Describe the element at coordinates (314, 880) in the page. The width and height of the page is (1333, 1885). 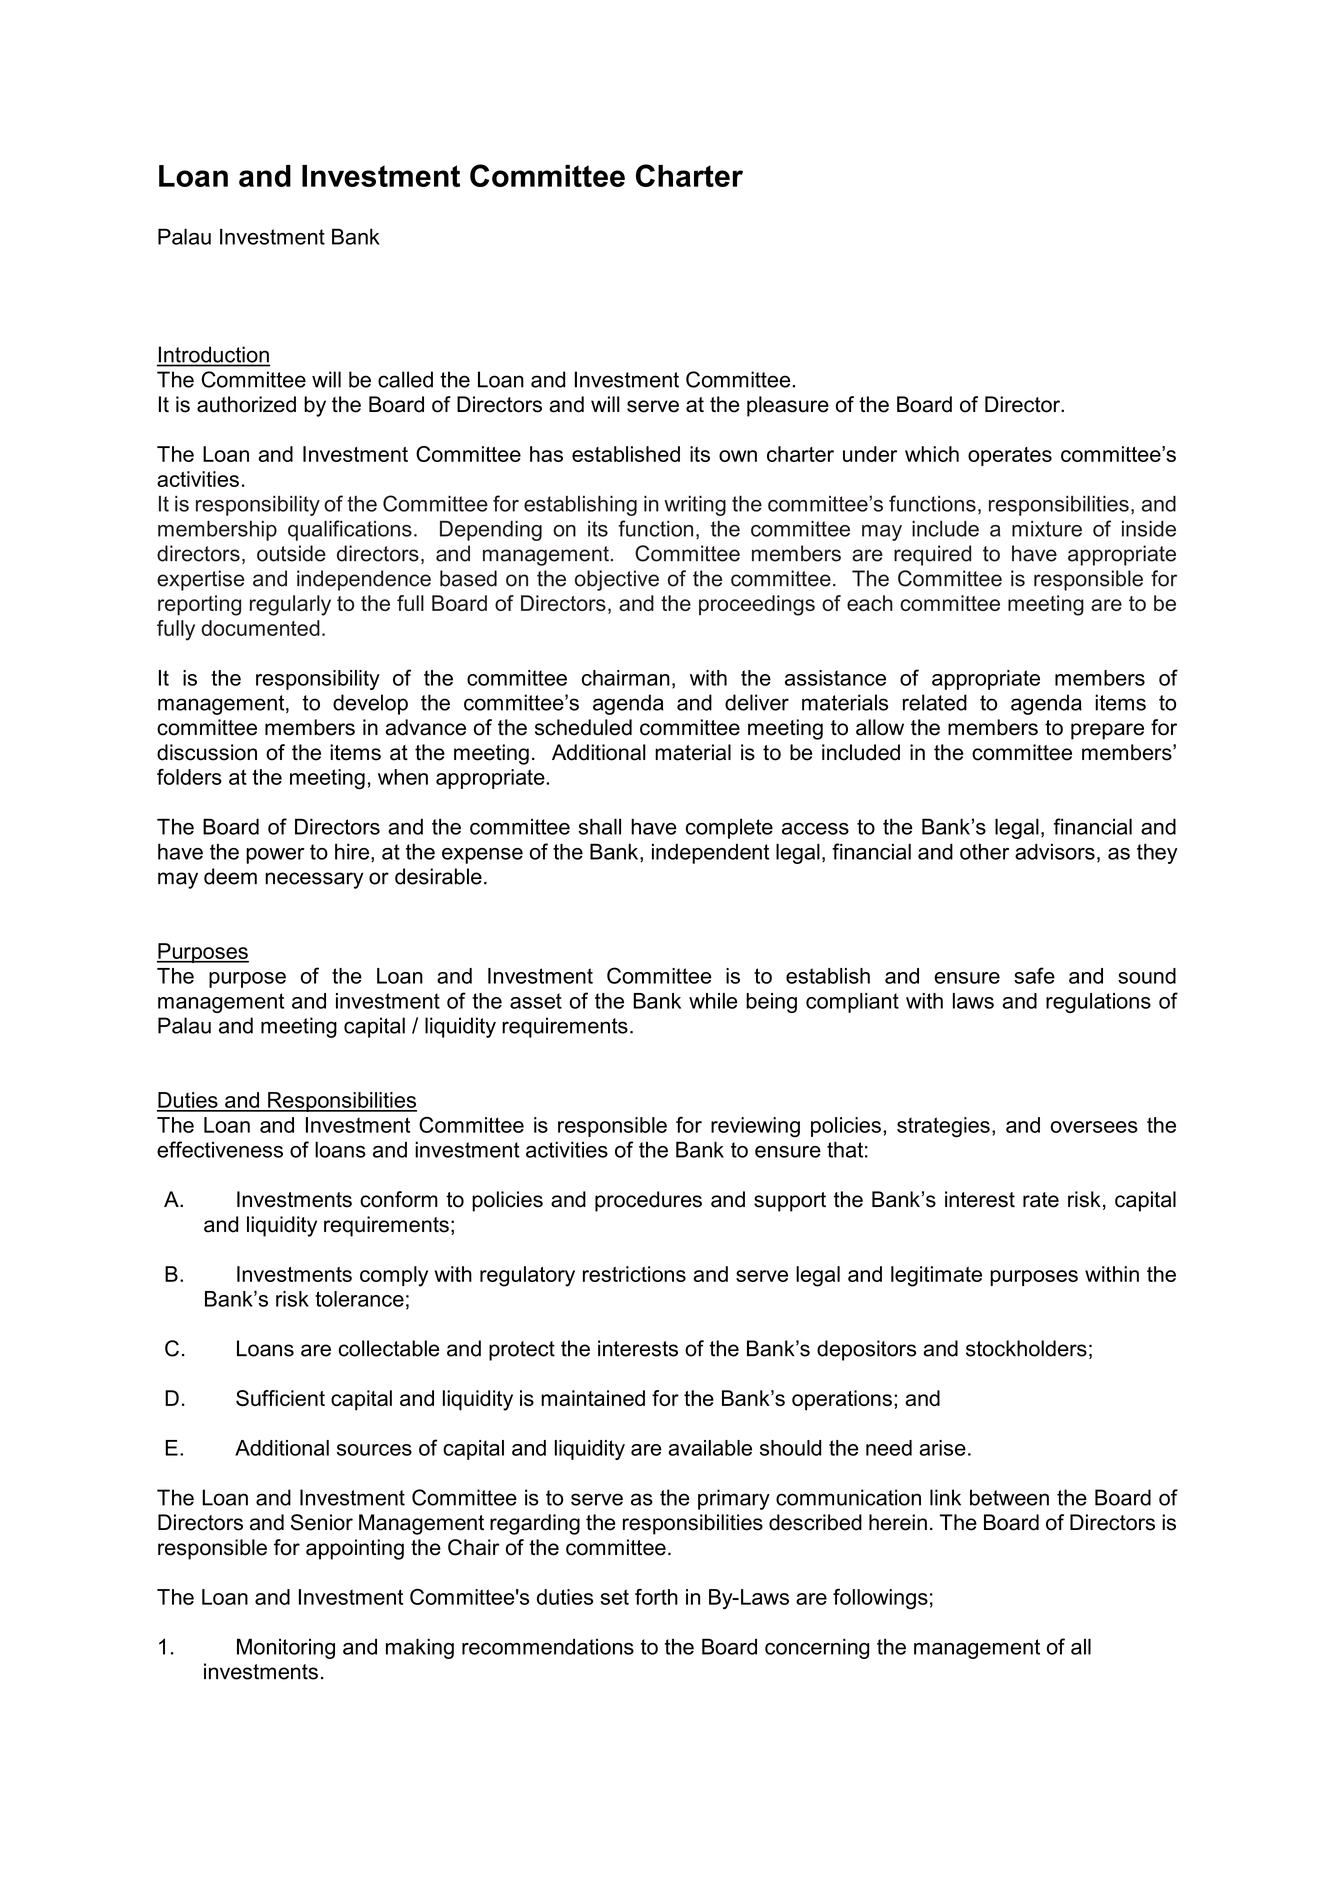
I see `necessary` at that location.
